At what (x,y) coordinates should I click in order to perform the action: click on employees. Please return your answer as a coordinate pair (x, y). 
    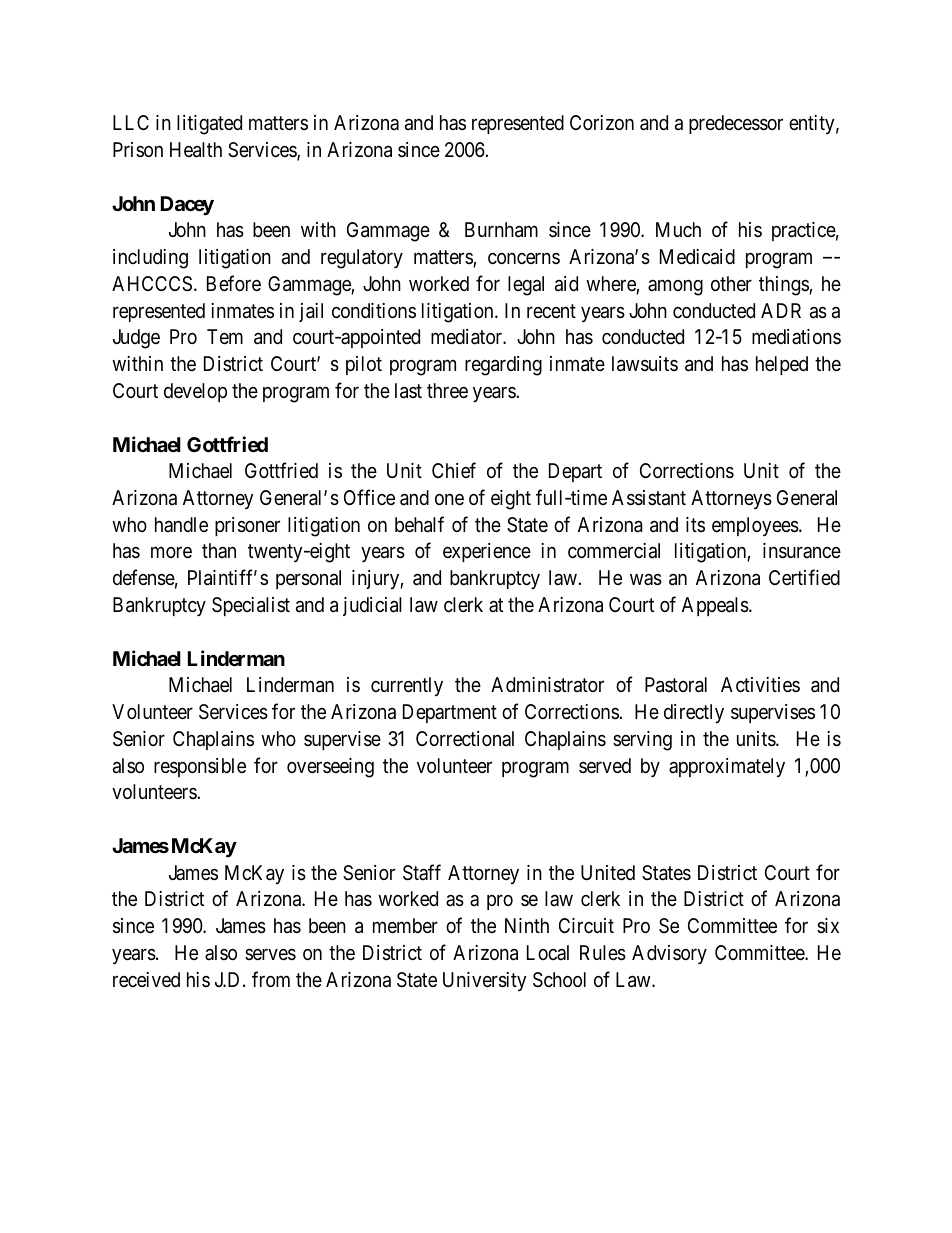
    Looking at the image, I should click on (755, 526).
